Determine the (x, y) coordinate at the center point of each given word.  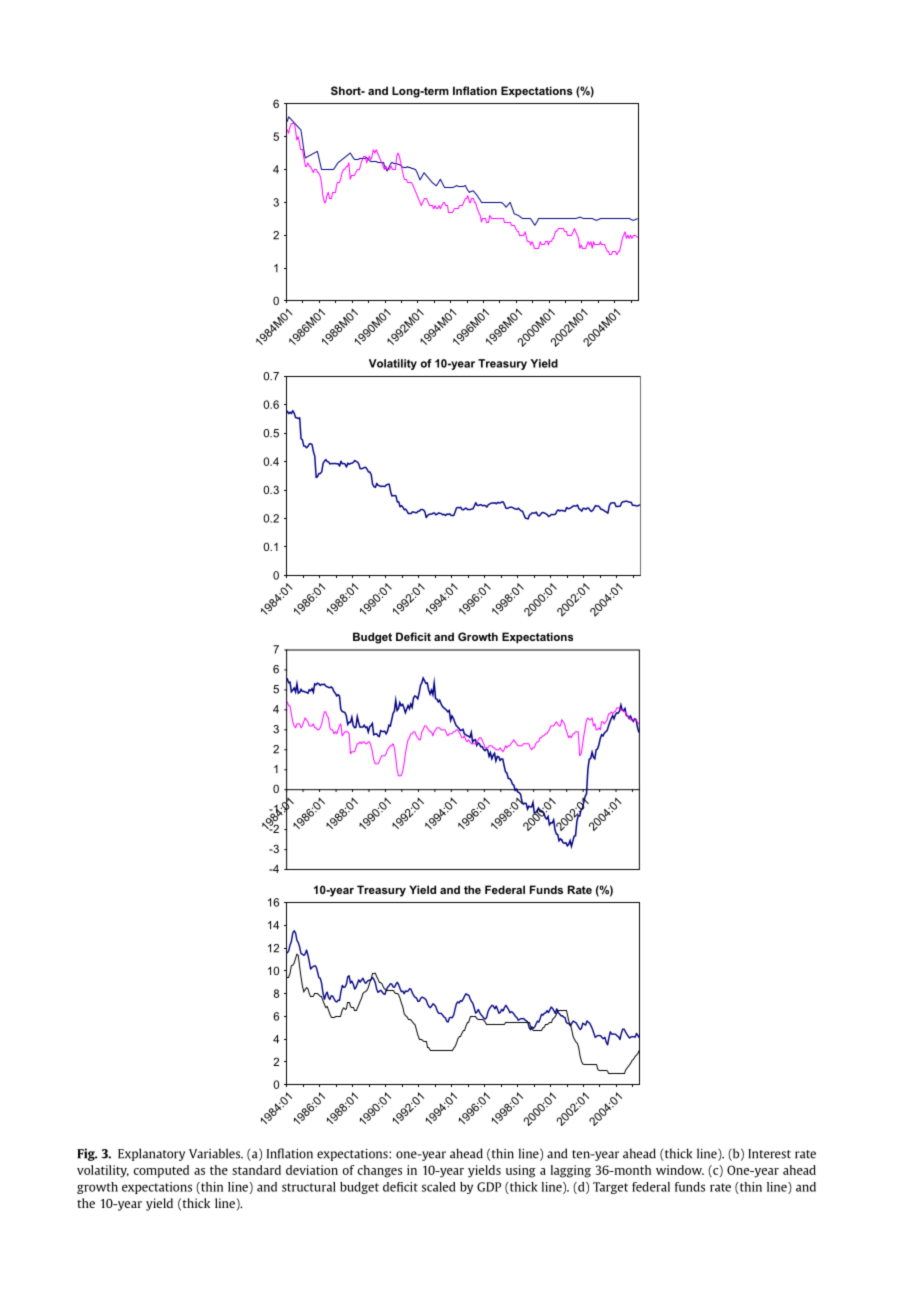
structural (309, 1187)
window (680, 1170)
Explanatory (151, 1154)
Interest (769, 1154)
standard (256, 1170)
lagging (571, 1171)
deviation (312, 1170)
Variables (216, 1153)
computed (161, 1171)
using (521, 1171)
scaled (438, 1187)
